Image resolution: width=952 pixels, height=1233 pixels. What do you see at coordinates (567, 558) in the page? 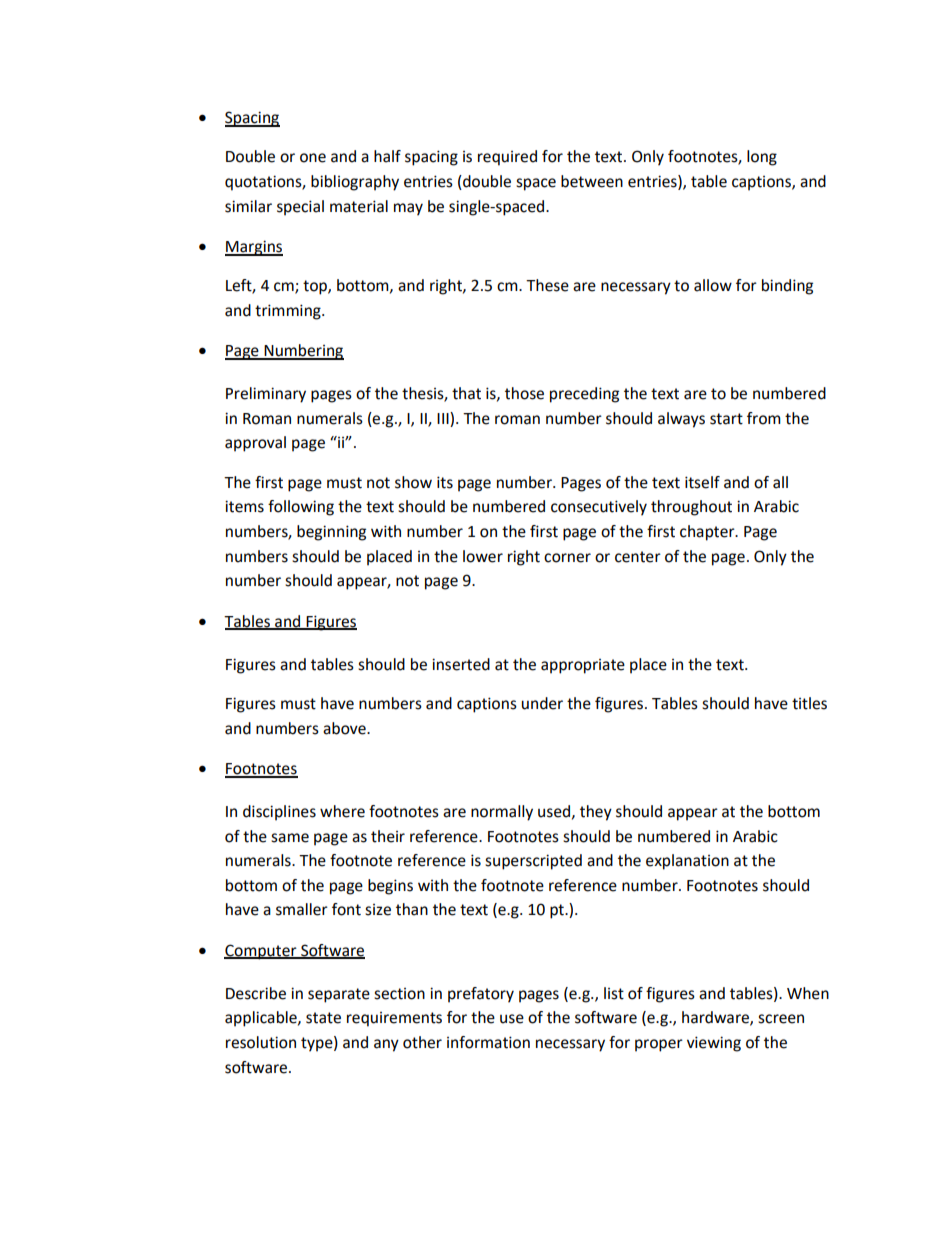
I see `corner` at bounding box center [567, 558].
